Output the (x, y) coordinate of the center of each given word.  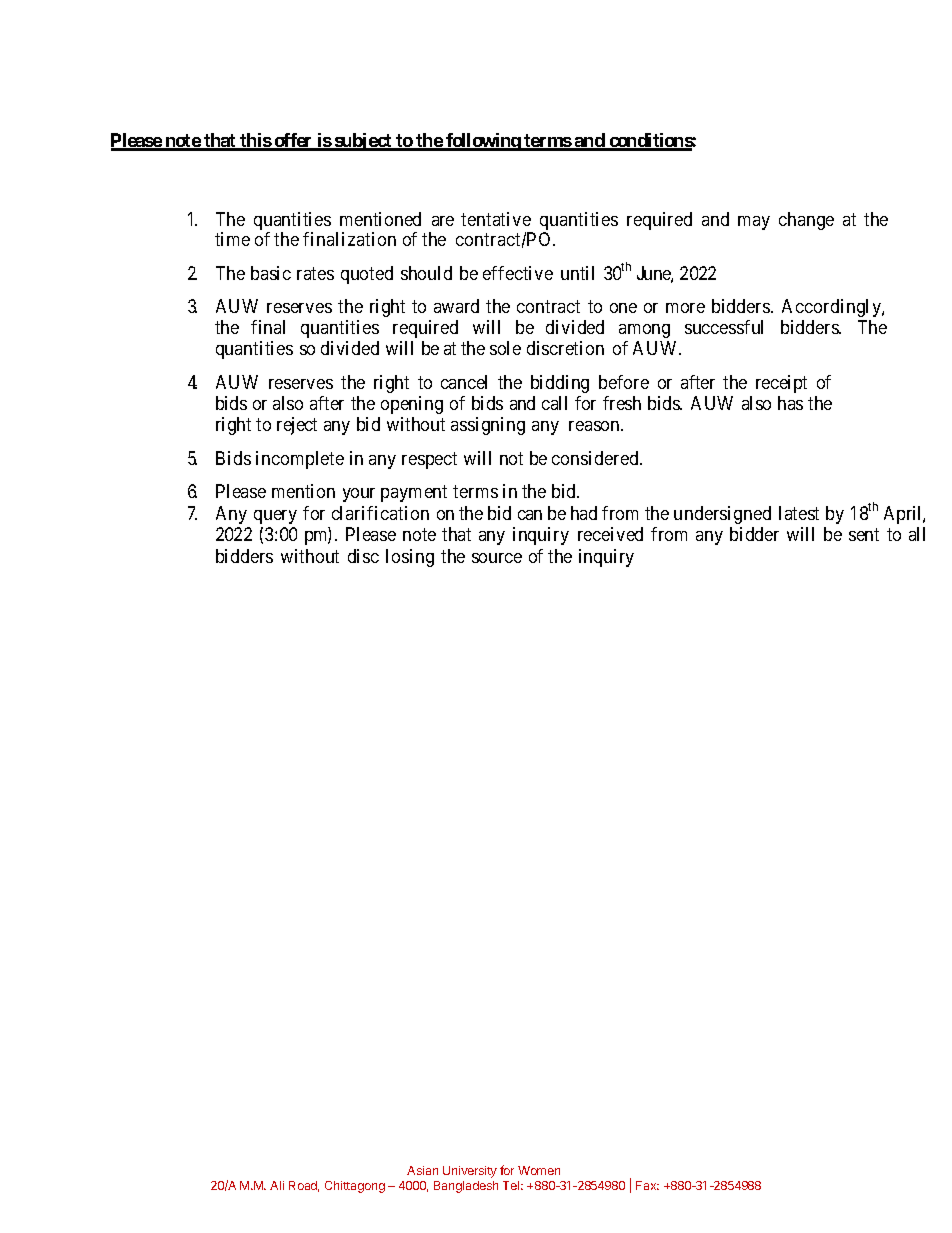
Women (539, 1170)
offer (293, 141)
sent (864, 535)
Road (304, 1186)
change (806, 221)
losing (410, 558)
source (497, 558)
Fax (647, 1185)
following (483, 142)
